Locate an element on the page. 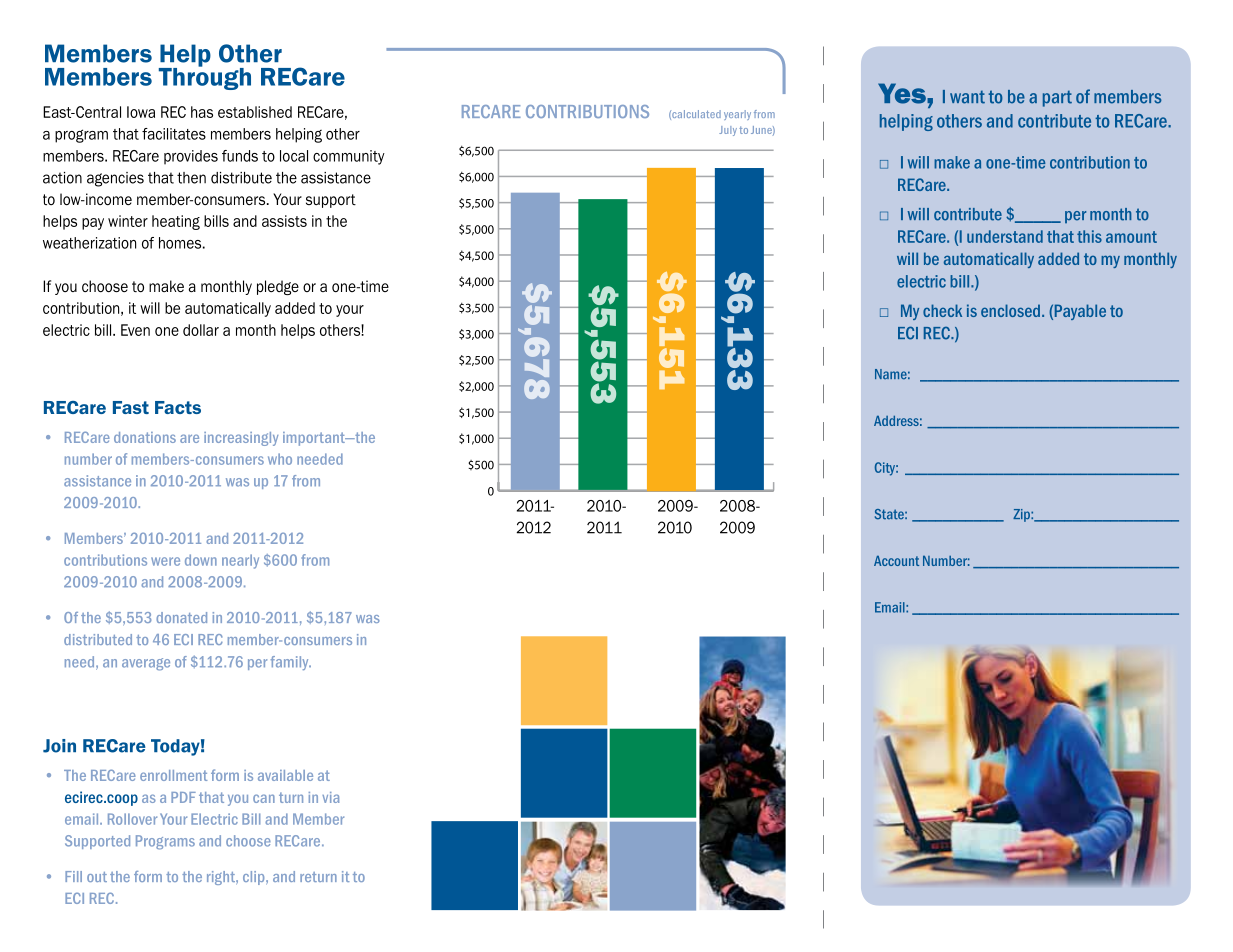 The height and width of the document is (952, 1233). has is located at coordinates (202, 112).
